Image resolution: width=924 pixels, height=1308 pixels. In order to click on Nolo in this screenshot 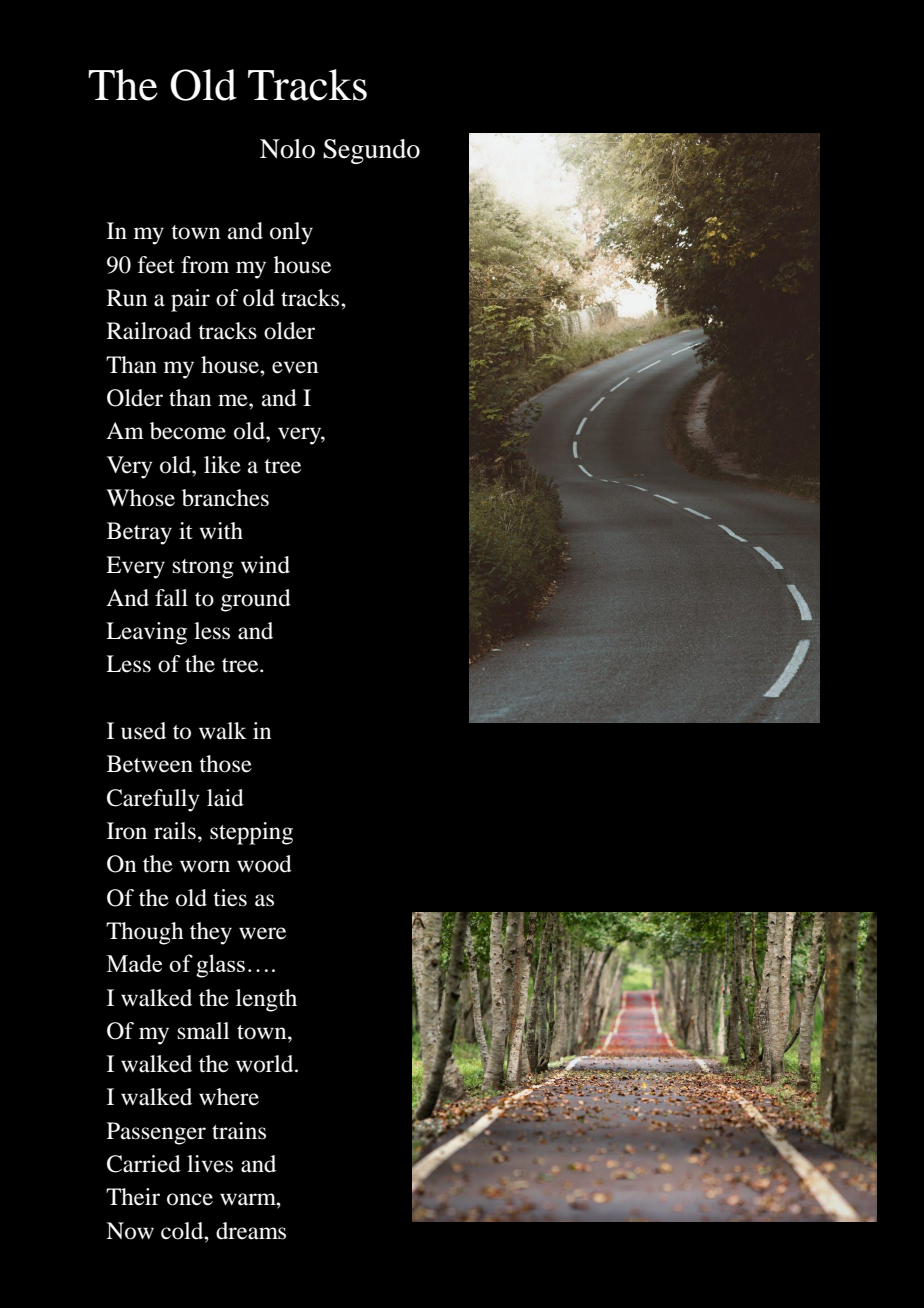, I will do `click(287, 149)`.
